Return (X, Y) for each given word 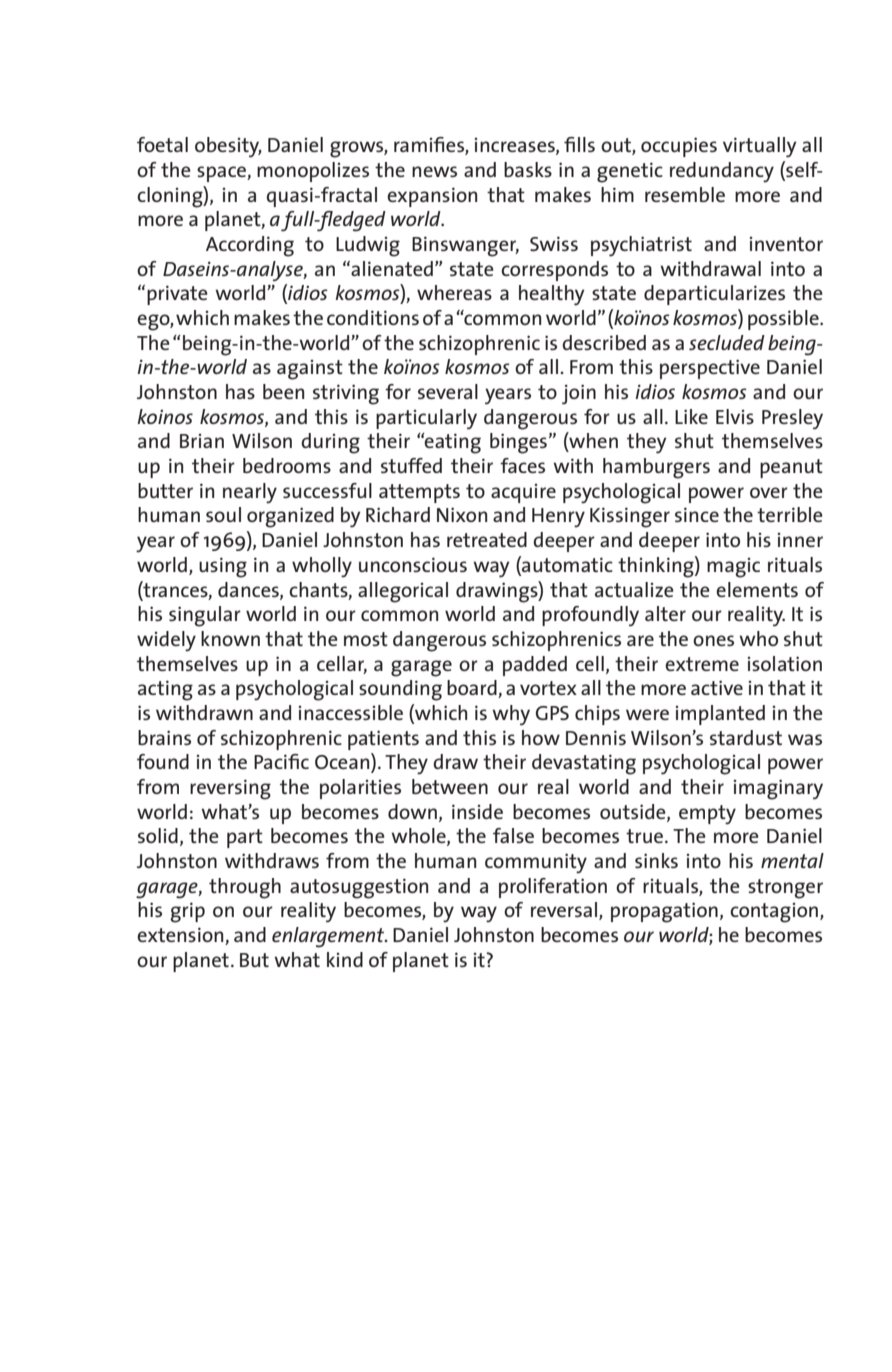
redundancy (722, 172)
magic (733, 568)
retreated (487, 539)
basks (528, 169)
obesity (228, 147)
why (511, 715)
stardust (746, 737)
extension (181, 936)
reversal (565, 911)
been (283, 391)
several (448, 391)
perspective (710, 369)
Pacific (281, 761)
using (223, 567)
